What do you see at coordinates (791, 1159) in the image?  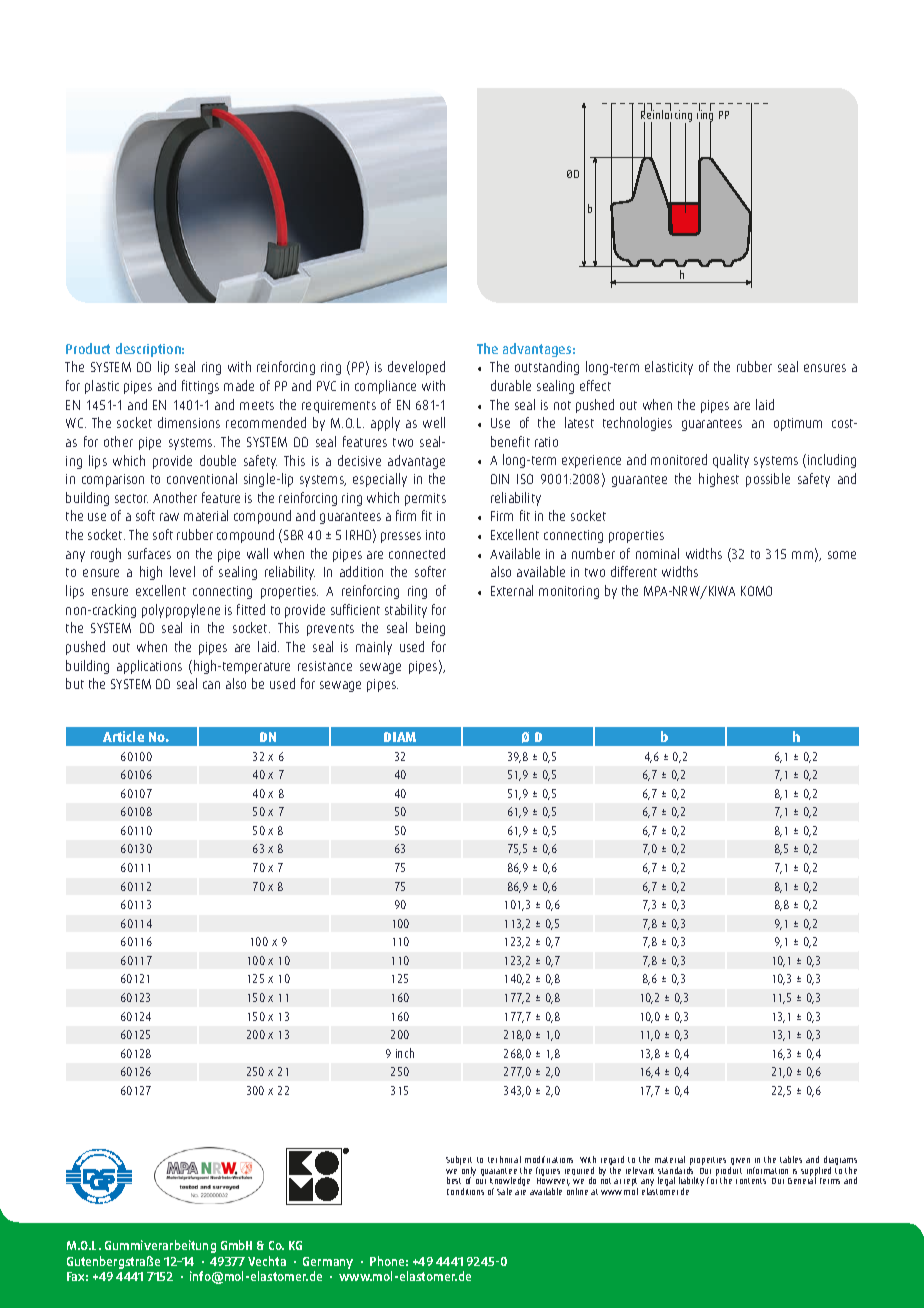 I see `tables` at bounding box center [791, 1159].
